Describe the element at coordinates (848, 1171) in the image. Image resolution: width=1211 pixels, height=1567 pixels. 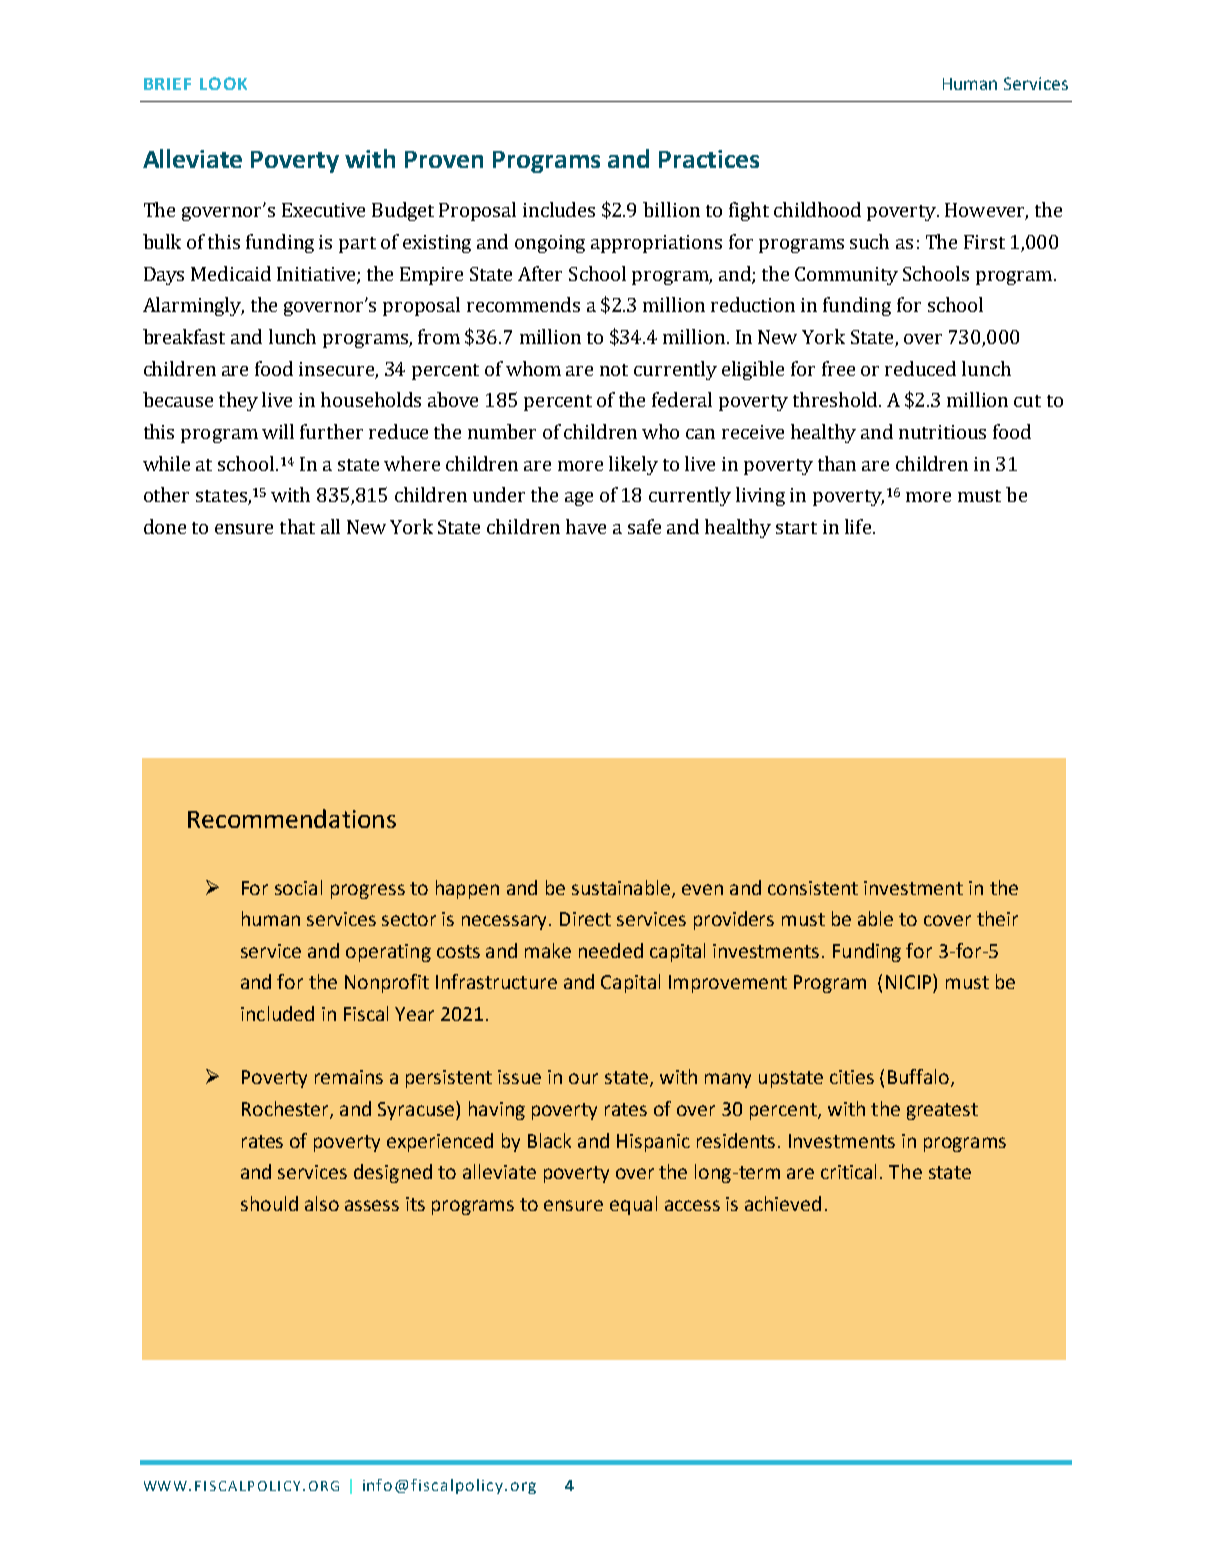
I see `critical` at that location.
